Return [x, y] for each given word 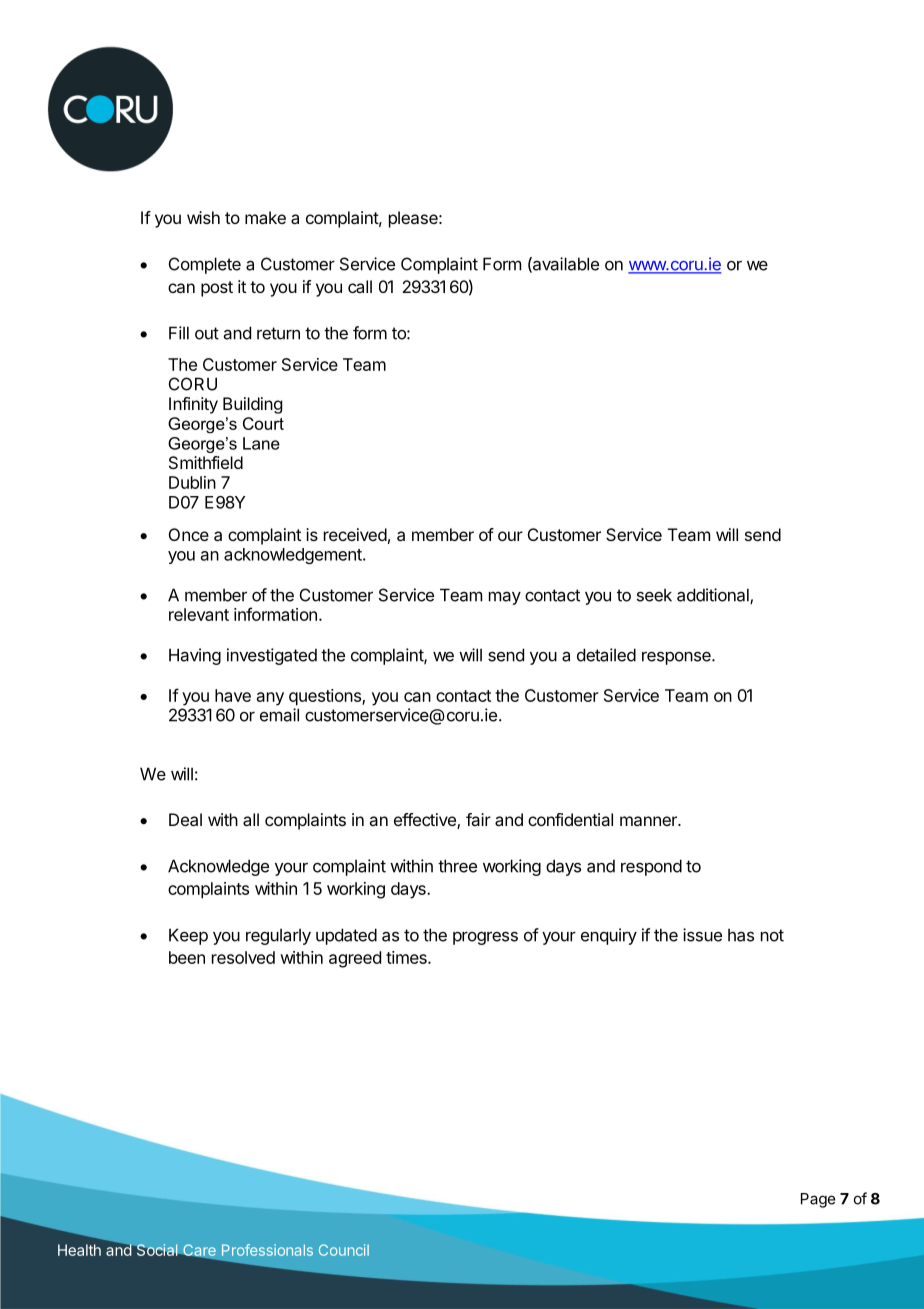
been [187, 957]
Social [157, 1250]
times [407, 957]
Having [195, 656]
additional [714, 596]
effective [426, 821]
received [355, 534]
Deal [185, 819]
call [360, 286]
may [505, 598]
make [265, 217]
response [677, 658]
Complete [205, 265]
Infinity [193, 405]
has [741, 935]
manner [649, 821]
